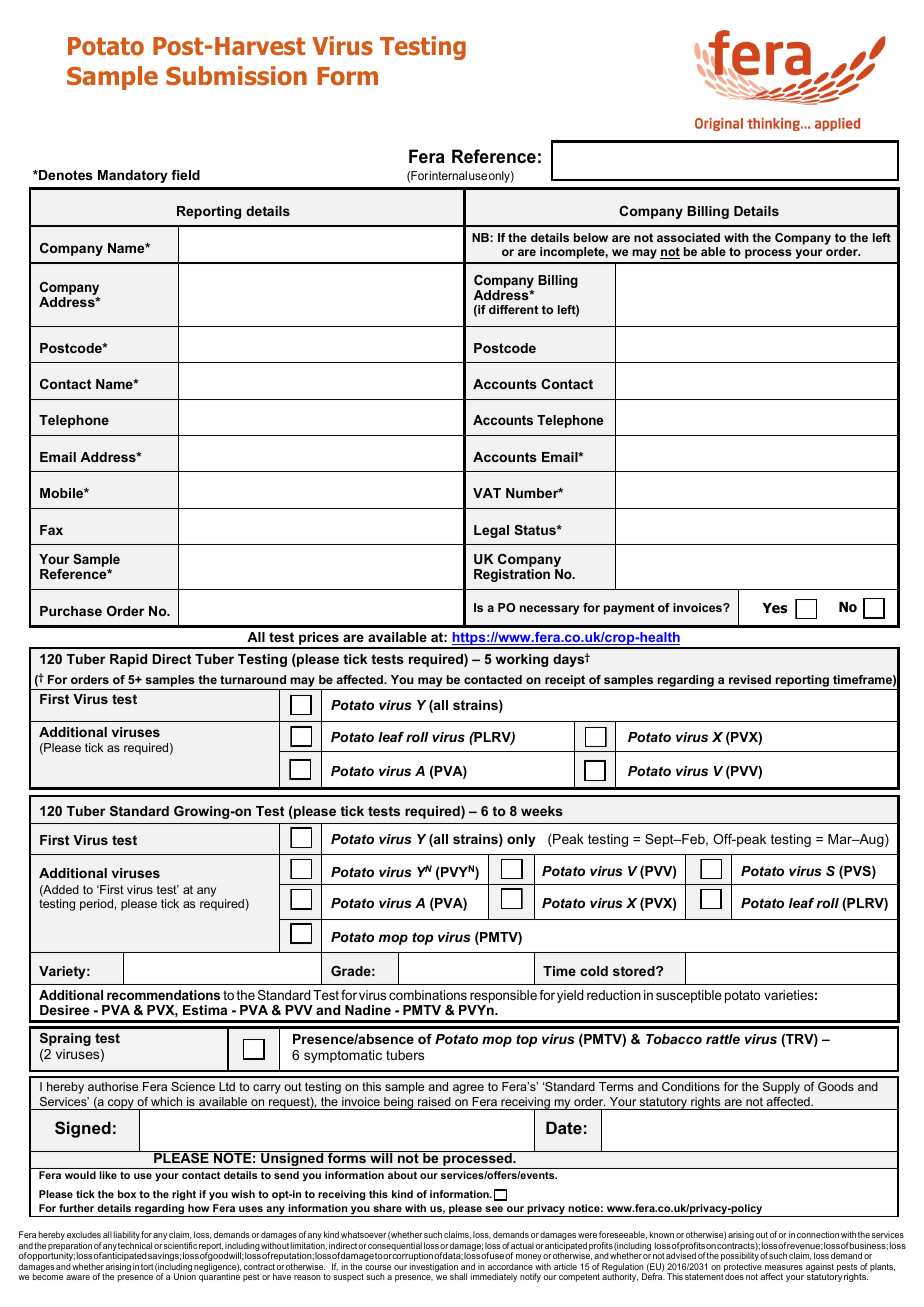  What do you see at coordinates (133, 176) in the screenshot?
I see `Mandatory` at bounding box center [133, 176].
